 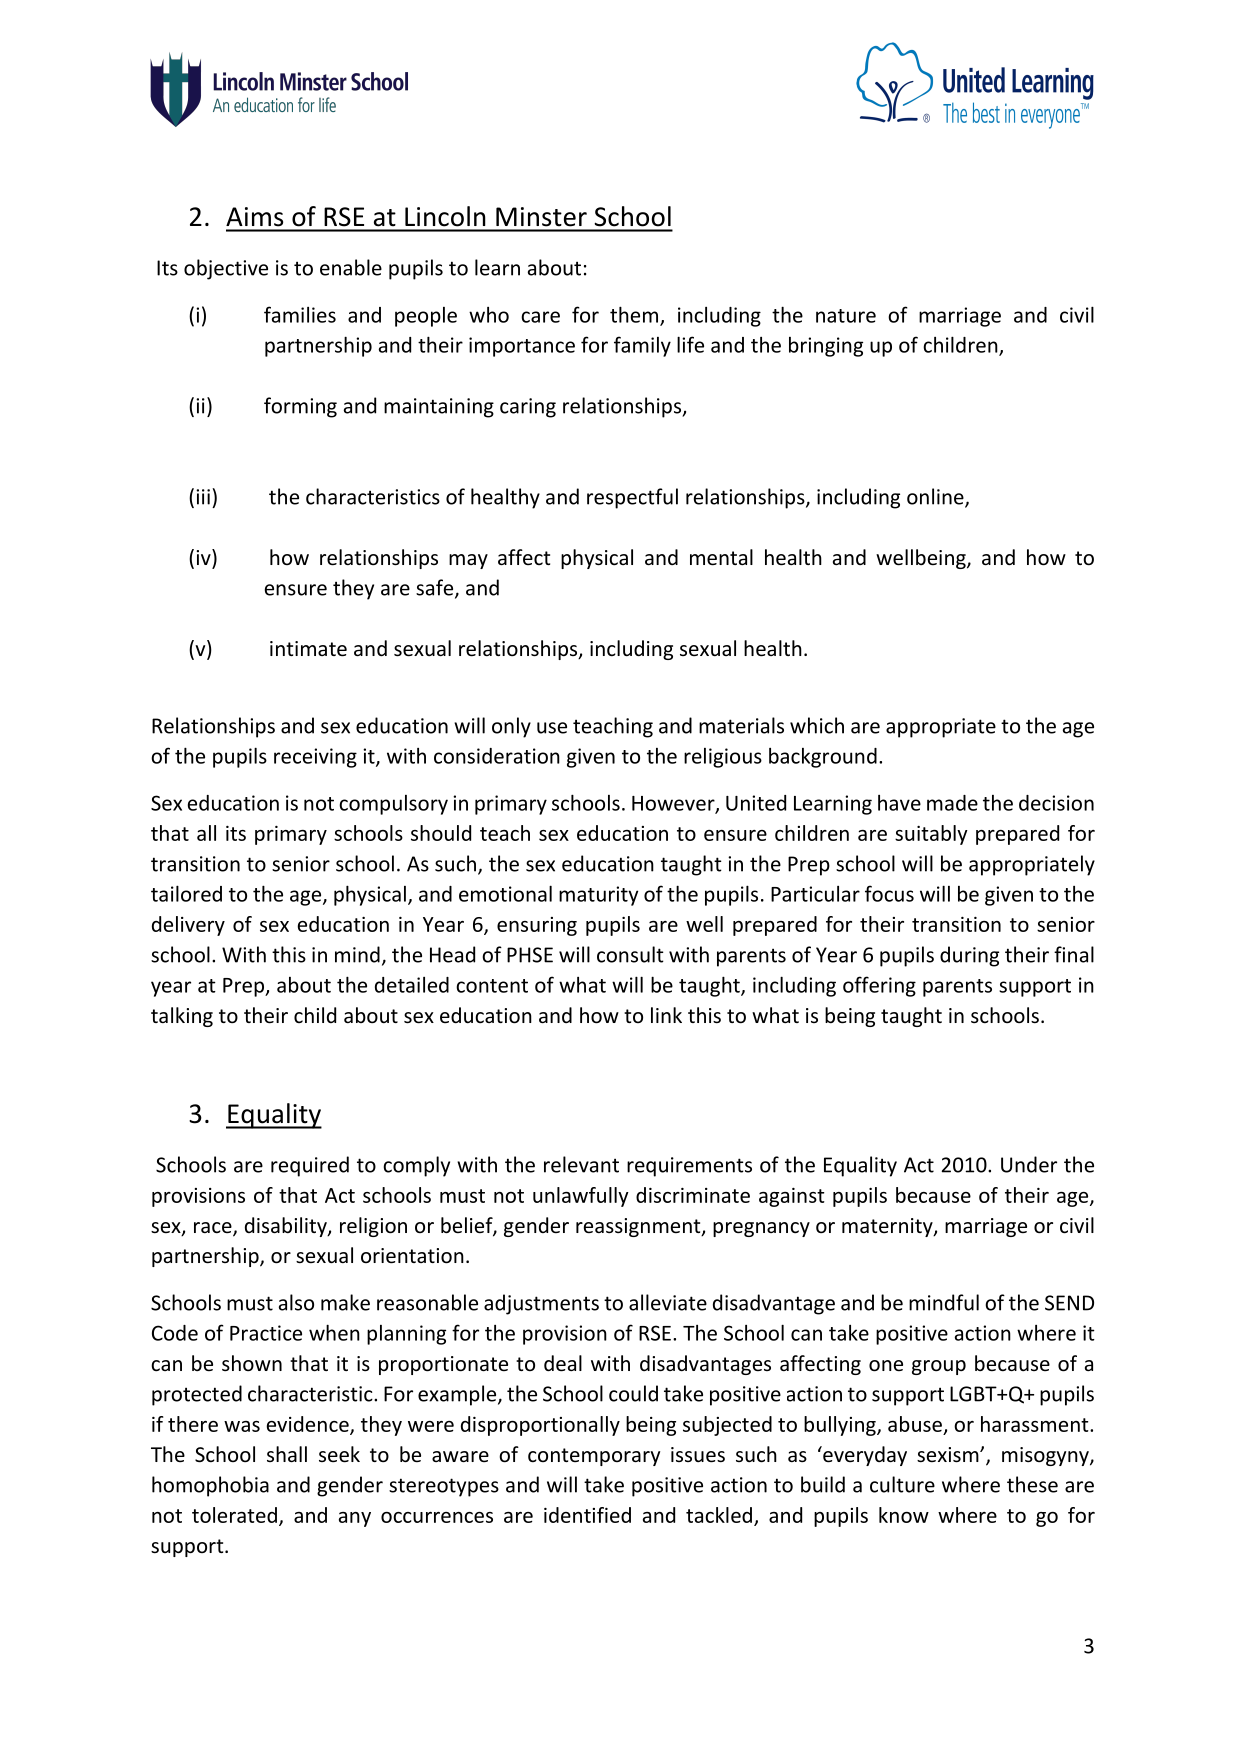 I want to click on tailored, so click(x=186, y=893).
